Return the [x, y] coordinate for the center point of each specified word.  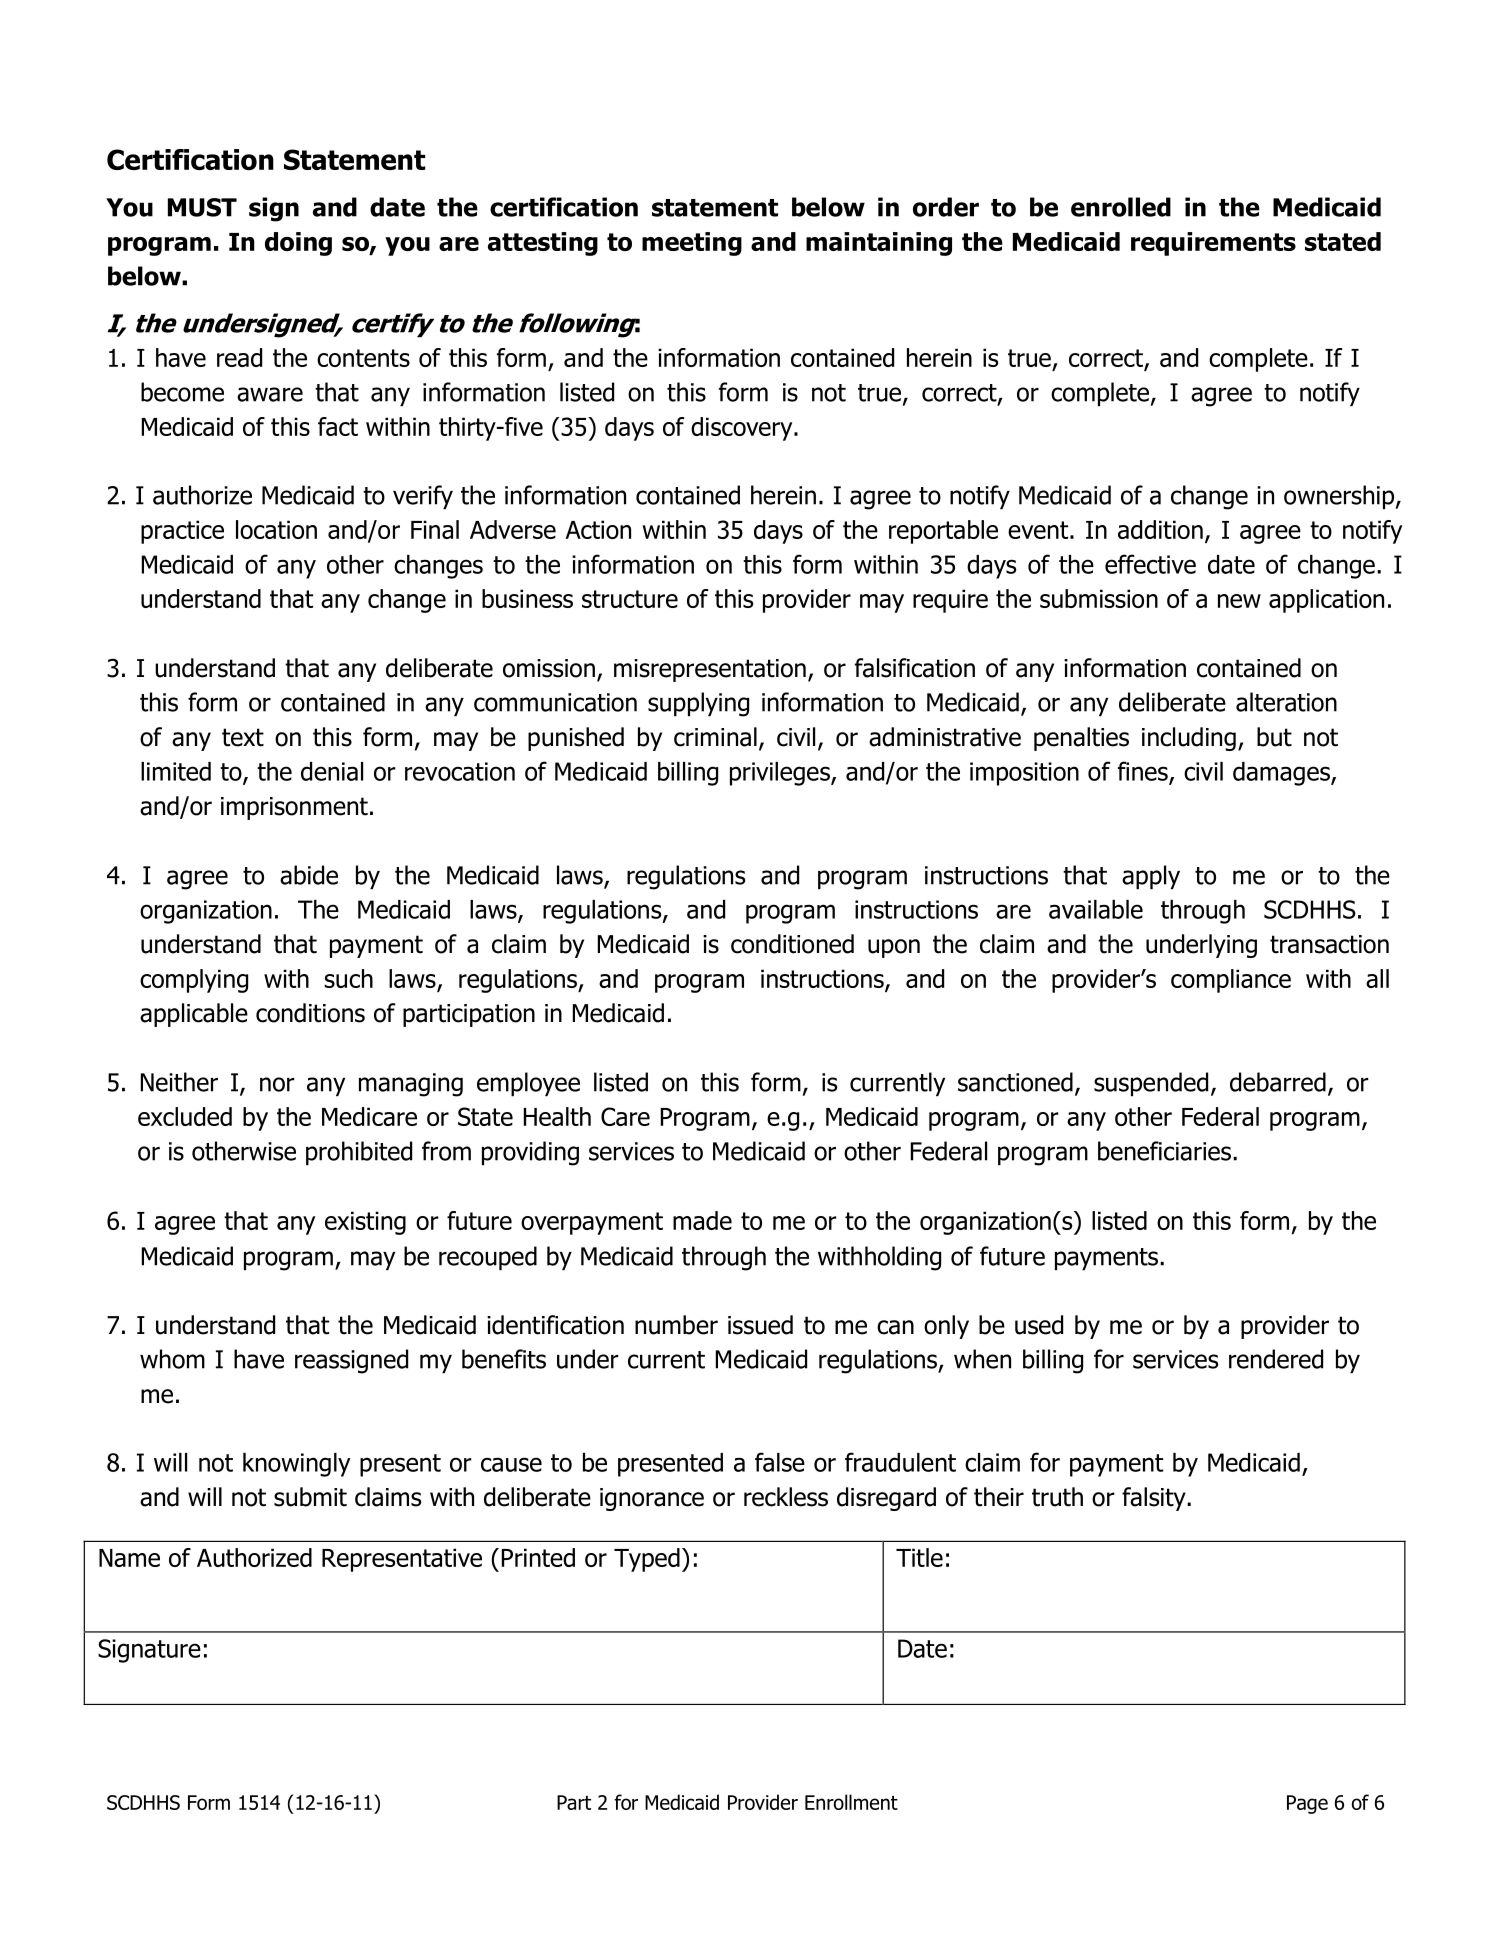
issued [760, 1325]
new [1239, 601]
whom [172, 1359]
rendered [1276, 1359]
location [276, 529]
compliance [1231, 981]
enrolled [1121, 207]
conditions [310, 1013]
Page [1307, 1804]
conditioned [792, 944]
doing [298, 244]
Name [129, 1558]
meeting [692, 244]
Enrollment [851, 1802]
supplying [698, 704]
